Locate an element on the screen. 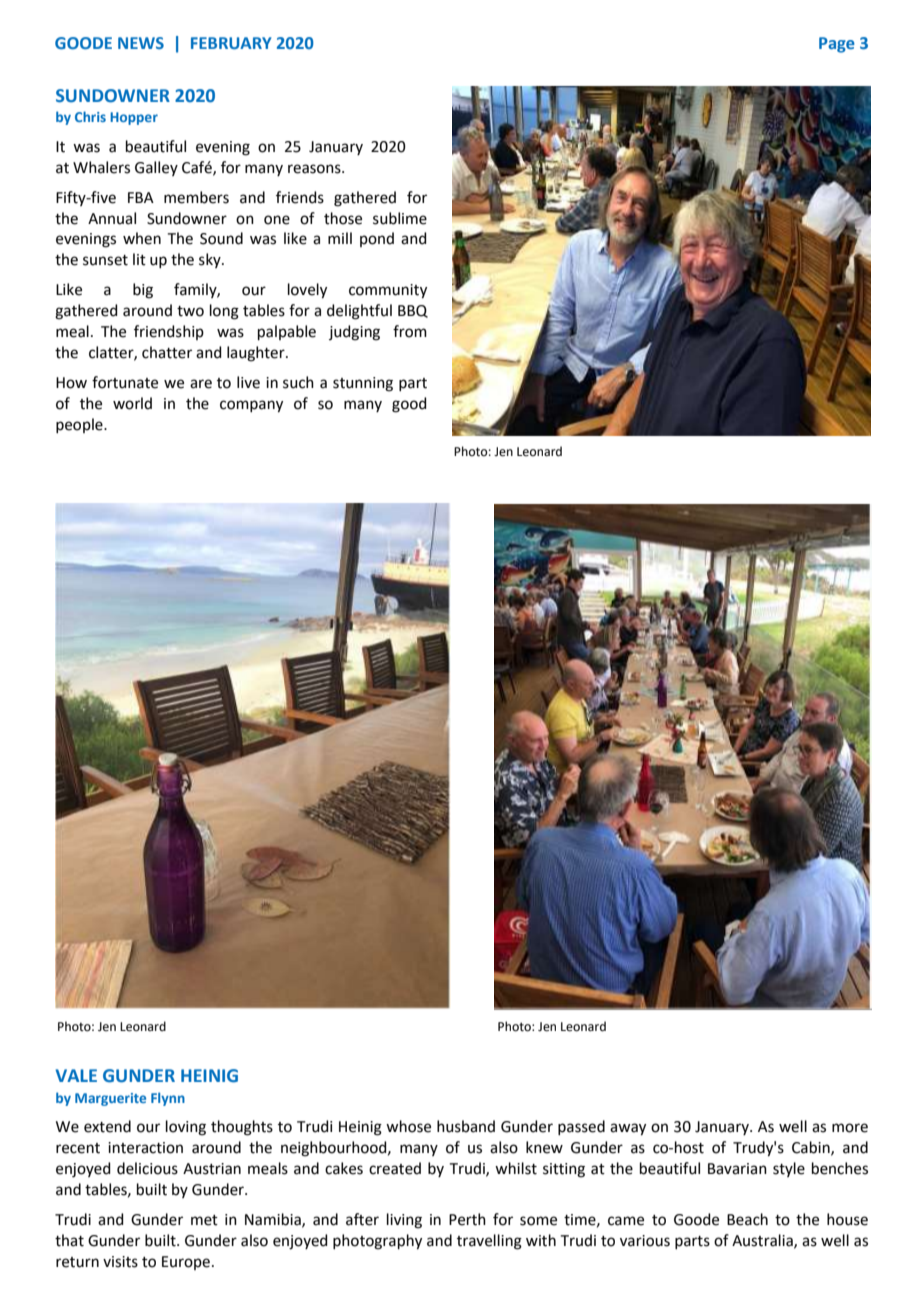  world is located at coordinates (132, 403).
